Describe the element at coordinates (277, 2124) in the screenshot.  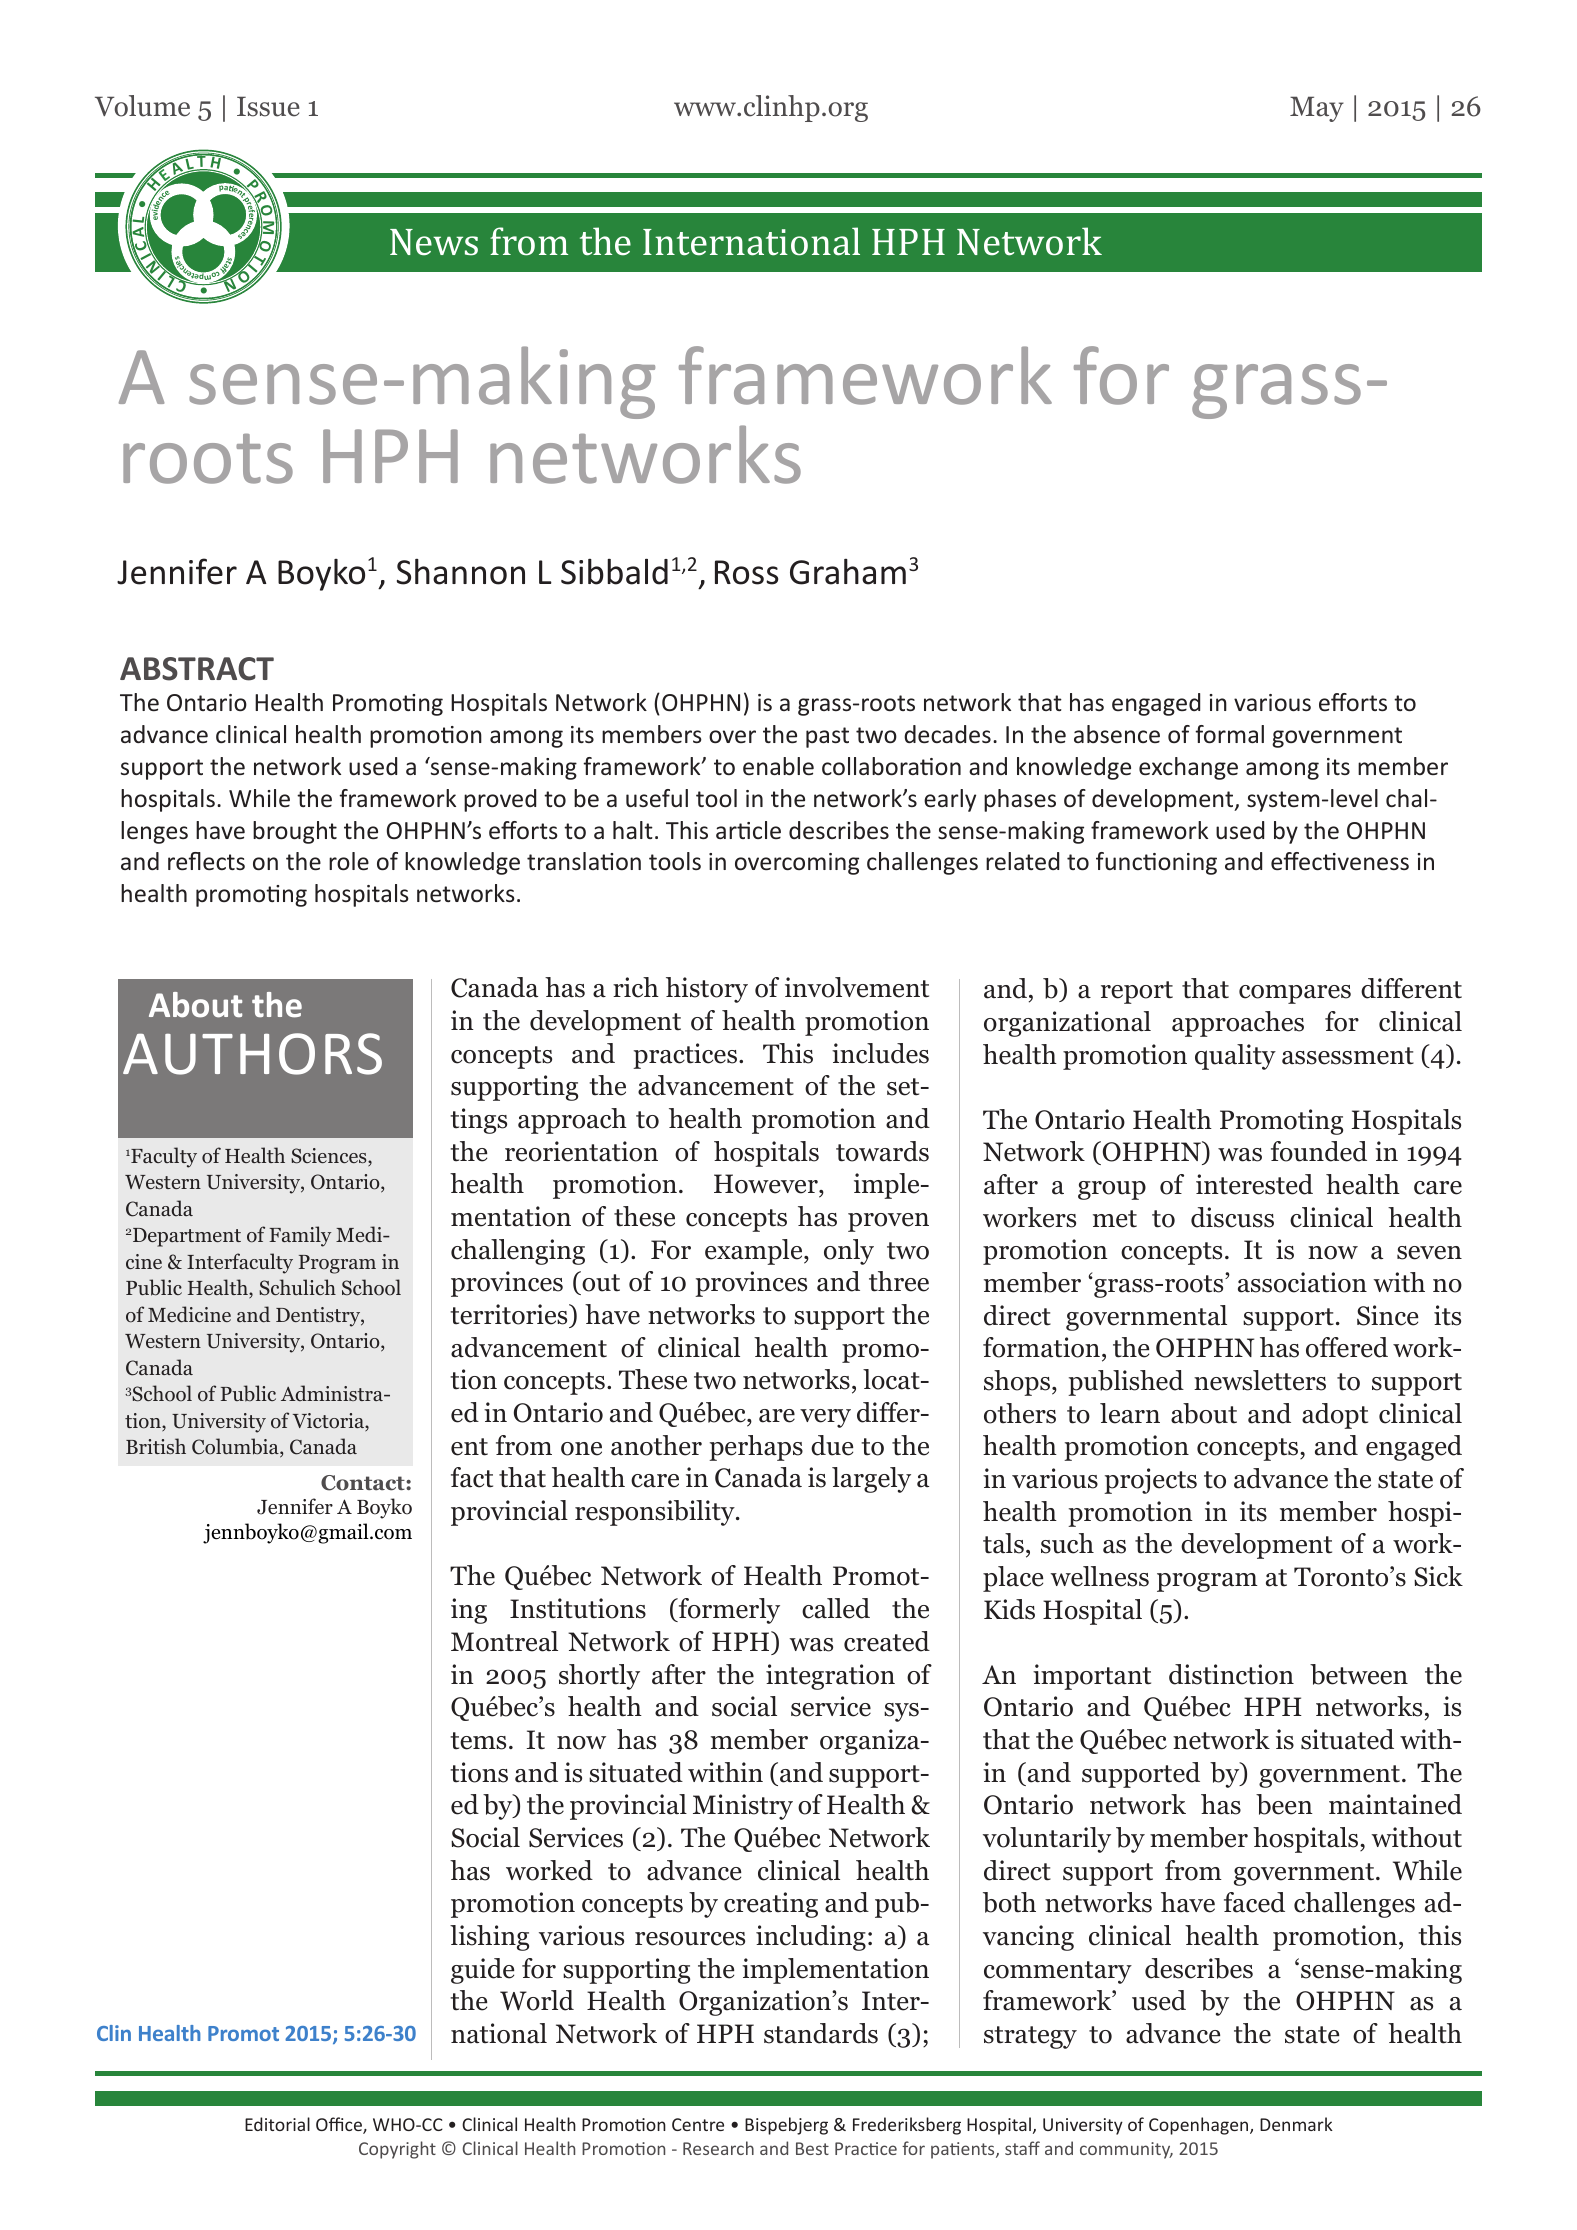
I see `Editorial` at that location.
